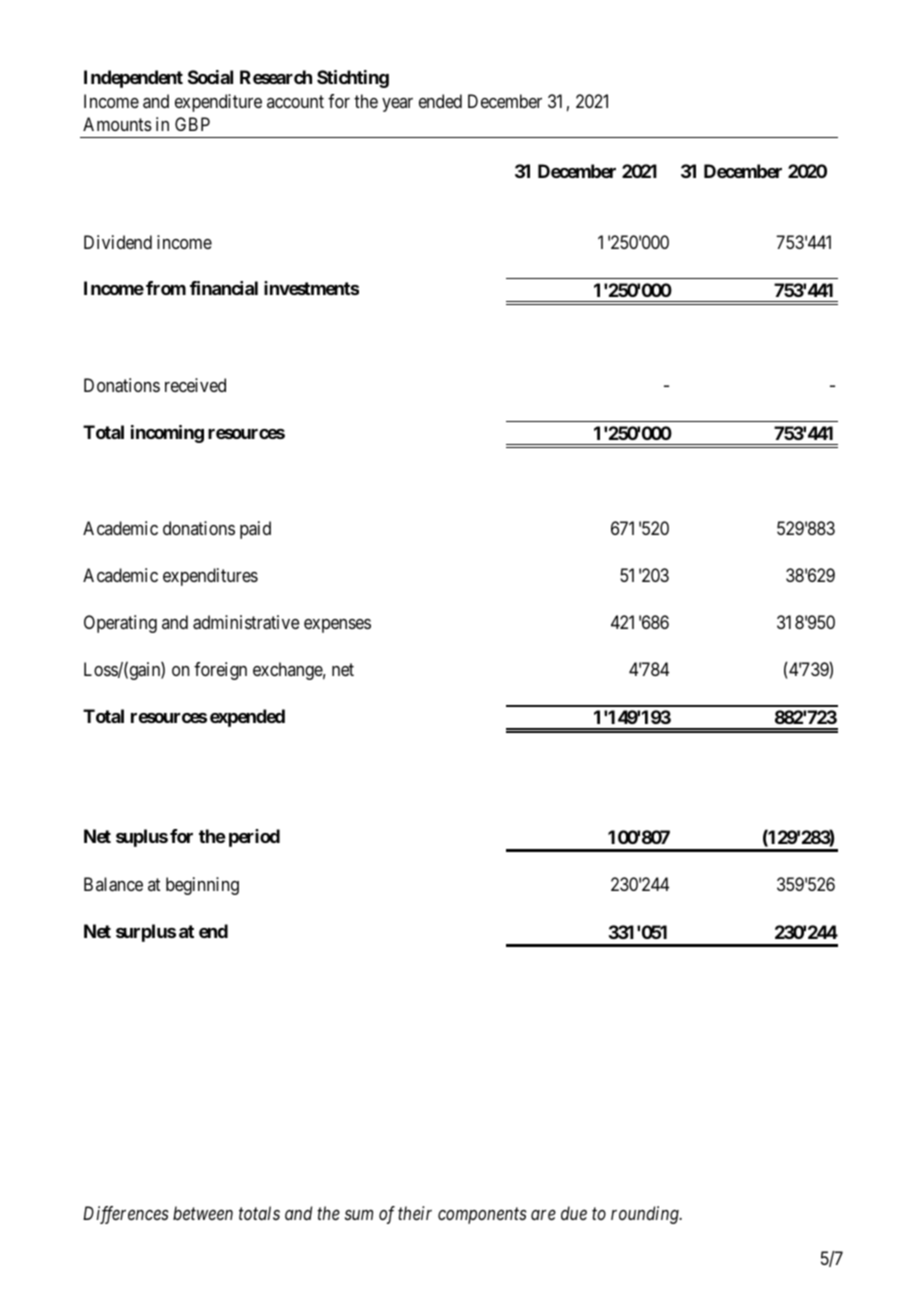 The width and height of the screenshot is (924, 1308). Describe the element at coordinates (192, 124) in the screenshot. I see `GBP` at that location.
